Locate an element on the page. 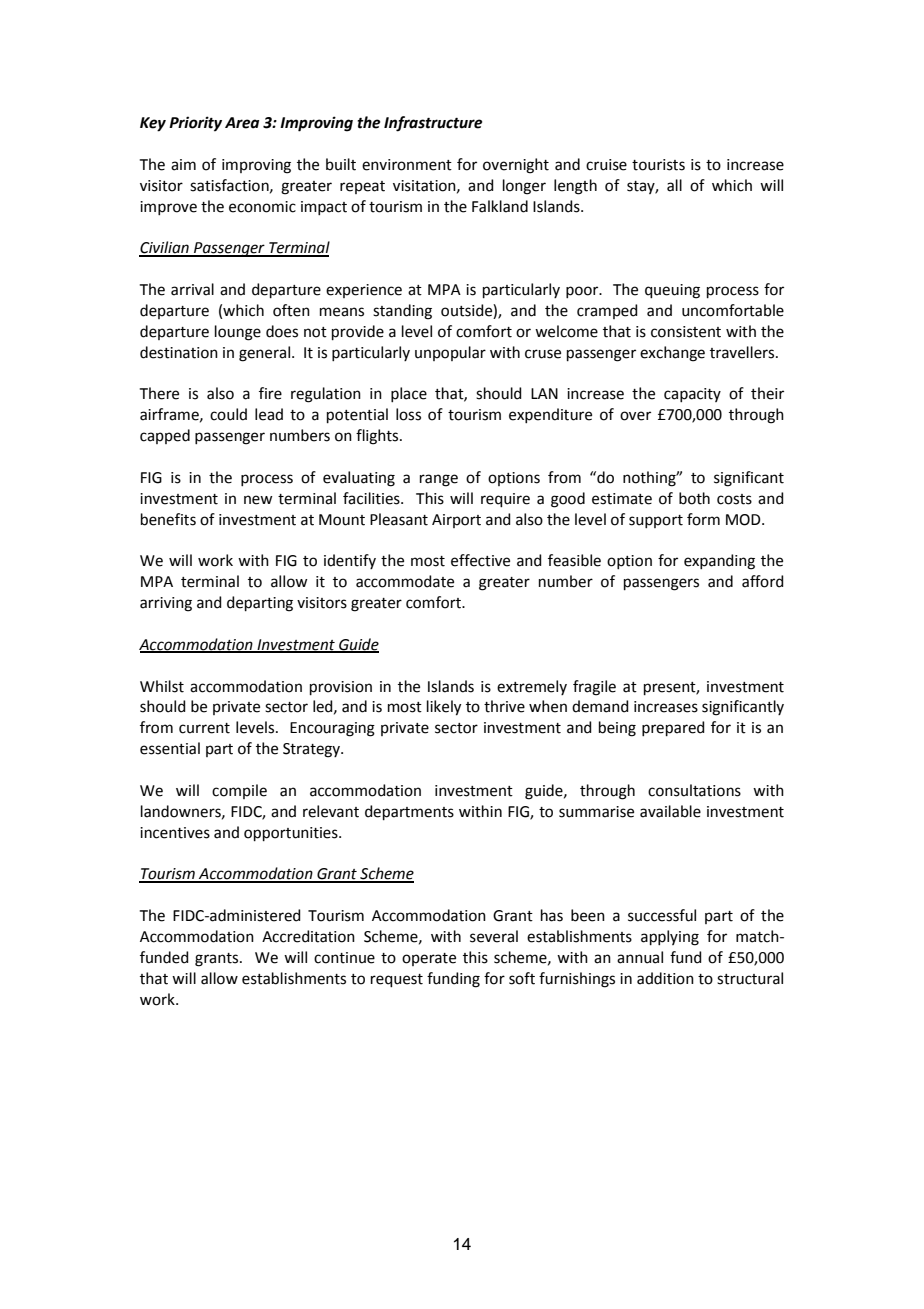  likely is located at coordinates (444, 708).
